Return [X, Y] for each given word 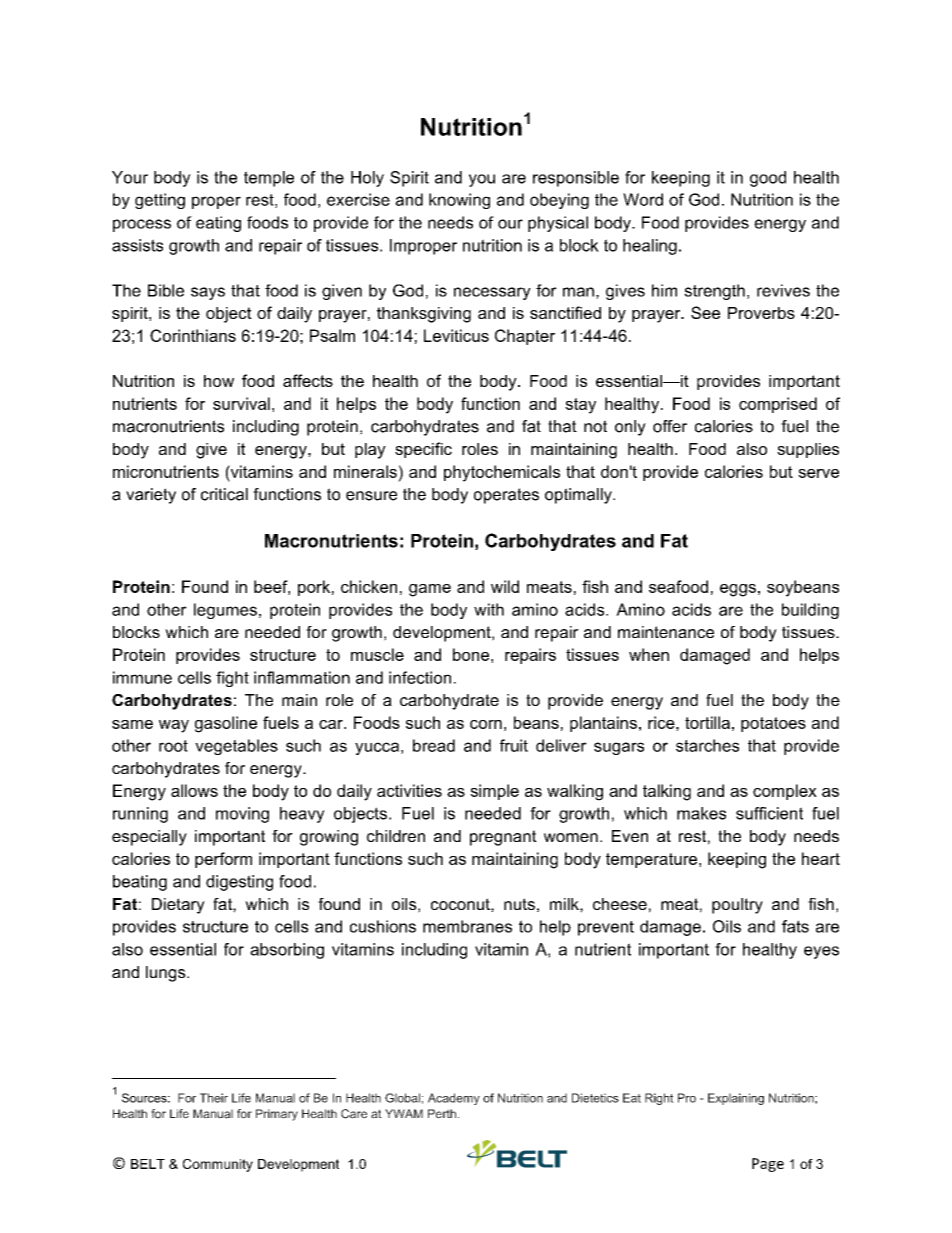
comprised [778, 405]
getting [160, 201]
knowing [459, 201]
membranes [467, 926]
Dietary [178, 906]
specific [423, 450]
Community [218, 1165]
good [768, 179]
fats [795, 926]
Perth [442, 1114]
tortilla [707, 722]
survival [241, 403]
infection [420, 677]
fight [232, 679]
